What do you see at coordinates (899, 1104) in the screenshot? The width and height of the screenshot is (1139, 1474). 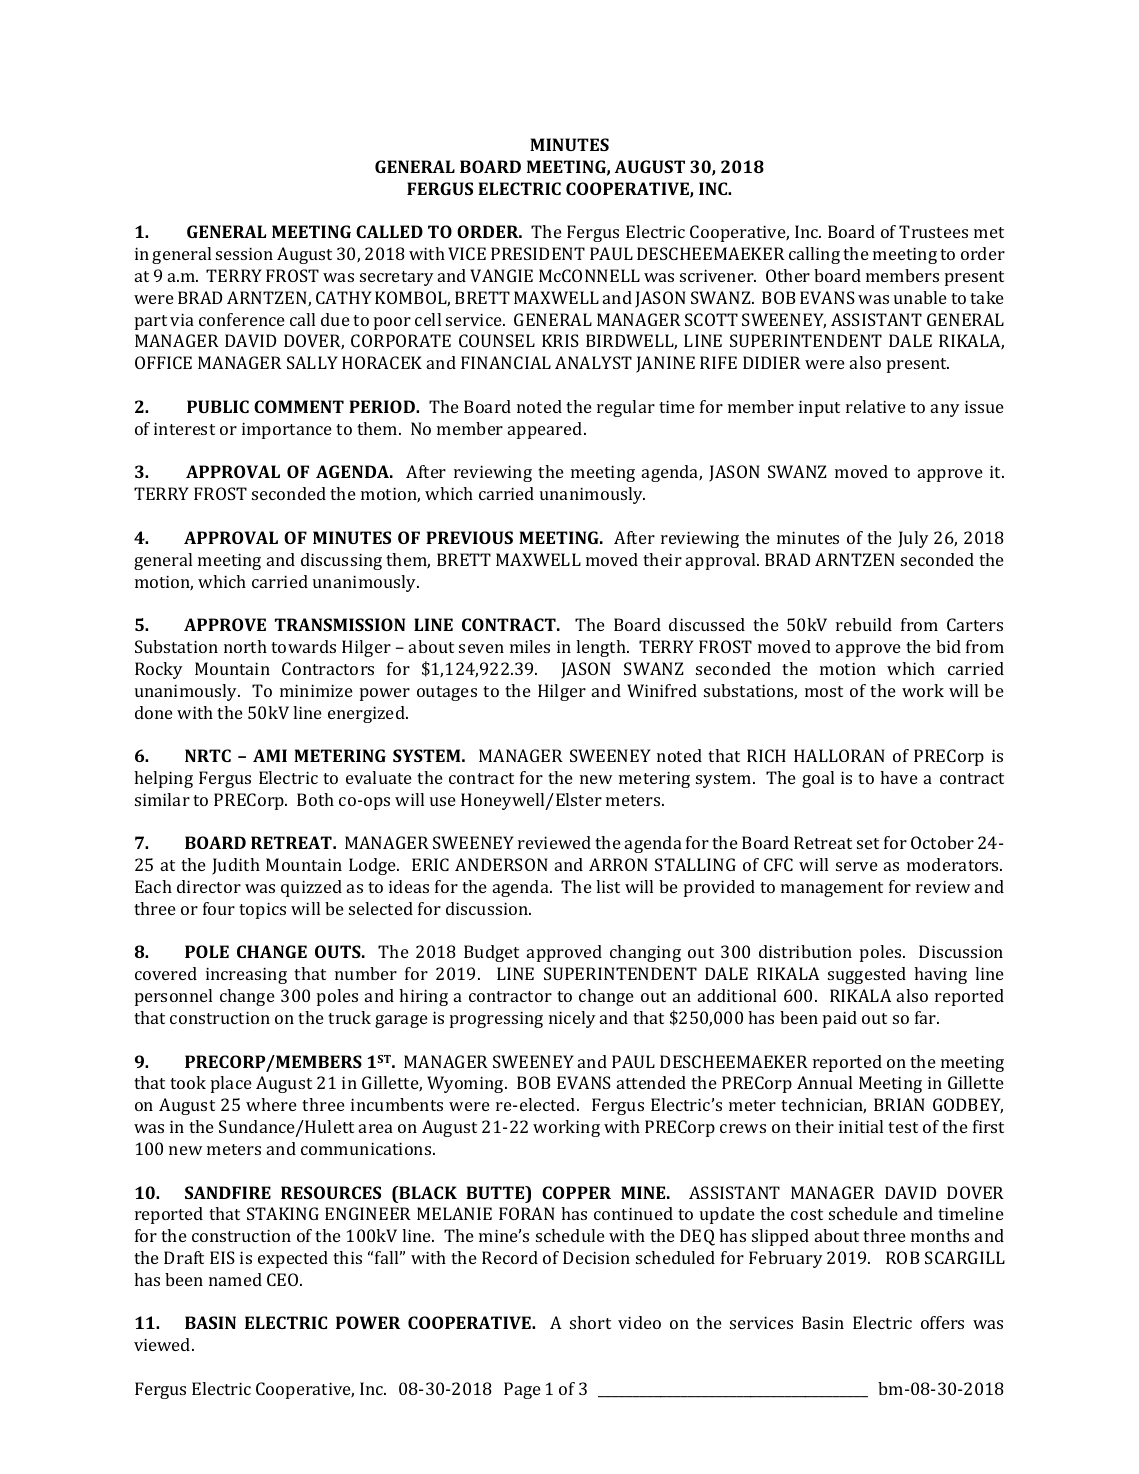 I see `BRIAN` at bounding box center [899, 1104].
